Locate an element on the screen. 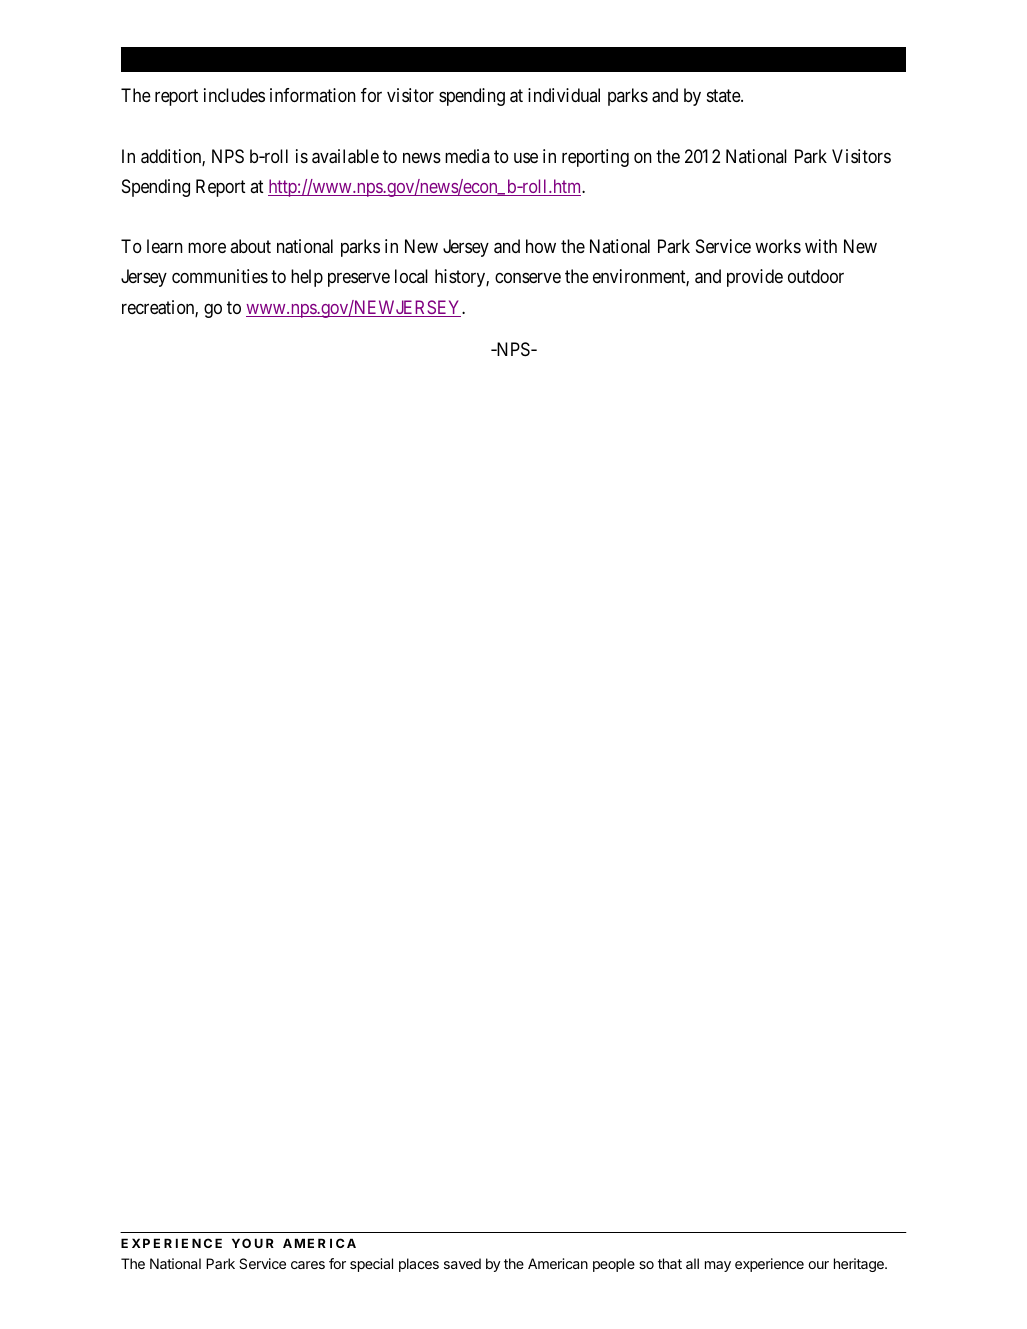 The image size is (1027, 1329). state is located at coordinates (724, 96).
